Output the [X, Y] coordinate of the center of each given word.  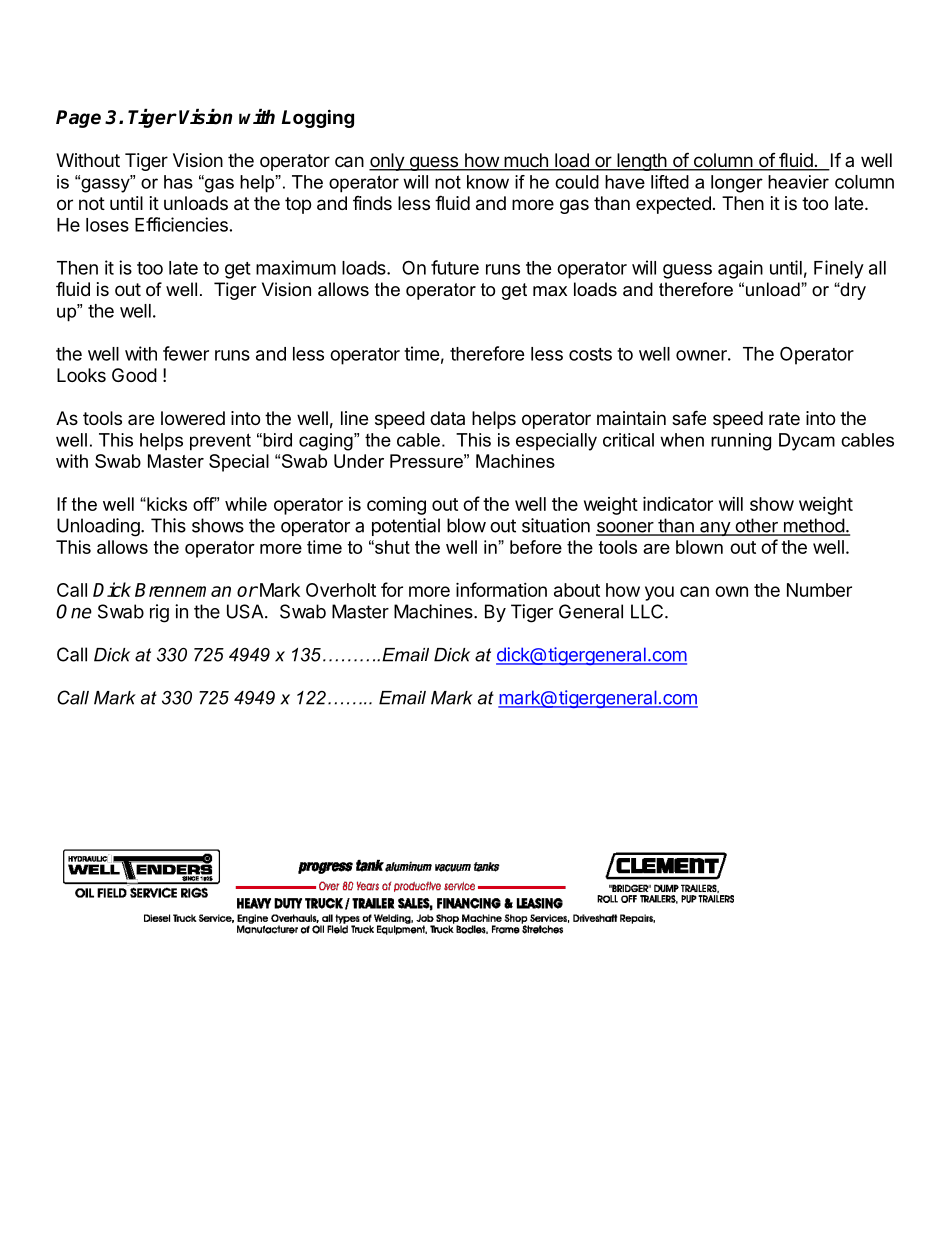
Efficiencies [181, 224]
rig [159, 613]
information [501, 589]
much [526, 161]
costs [590, 354]
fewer [186, 353]
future [455, 267]
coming [396, 506]
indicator [678, 503]
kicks [166, 504]
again [740, 269]
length [641, 162]
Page [78, 119]
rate [784, 419]
